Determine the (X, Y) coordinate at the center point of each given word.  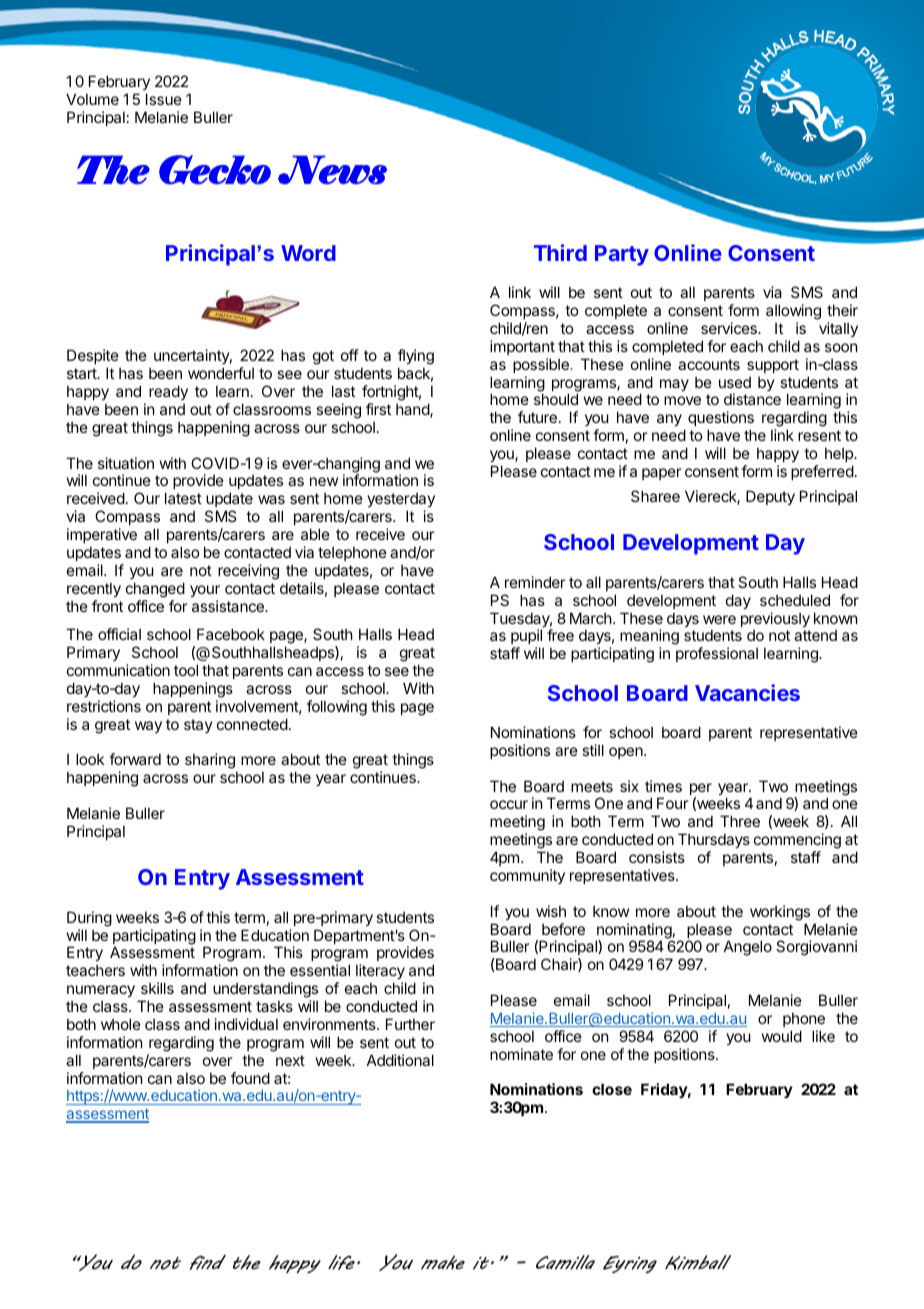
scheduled (795, 600)
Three (740, 821)
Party (622, 255)
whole (121, 1024)
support (773, 366)
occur (509, 804)
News (332, 170)
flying (416, 358)
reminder (535, 582)
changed (155, 590)
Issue (164, 99)
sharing (211, 762)
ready (168, 392)
